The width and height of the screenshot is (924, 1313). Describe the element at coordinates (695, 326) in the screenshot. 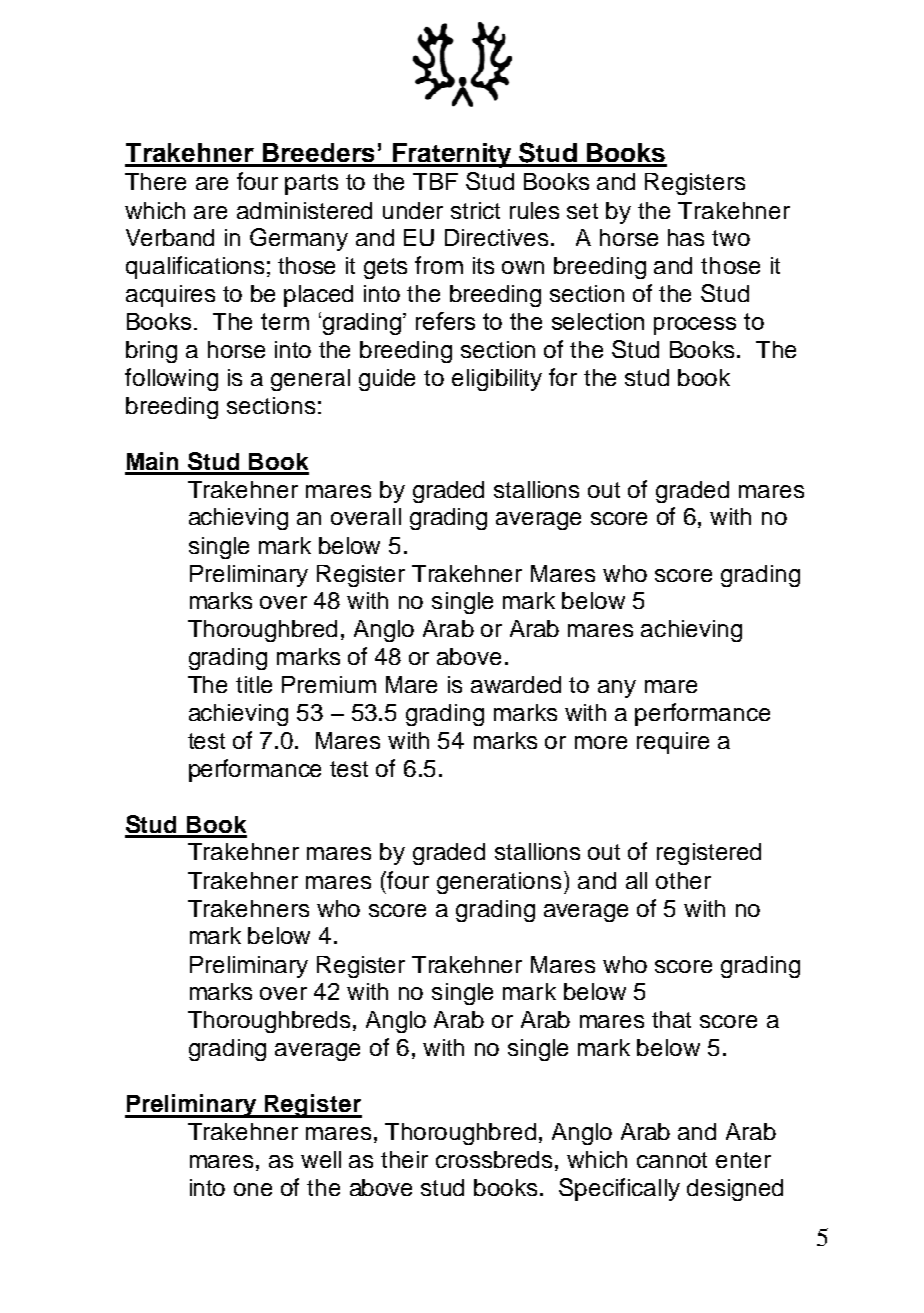

I see `process` at that location.
